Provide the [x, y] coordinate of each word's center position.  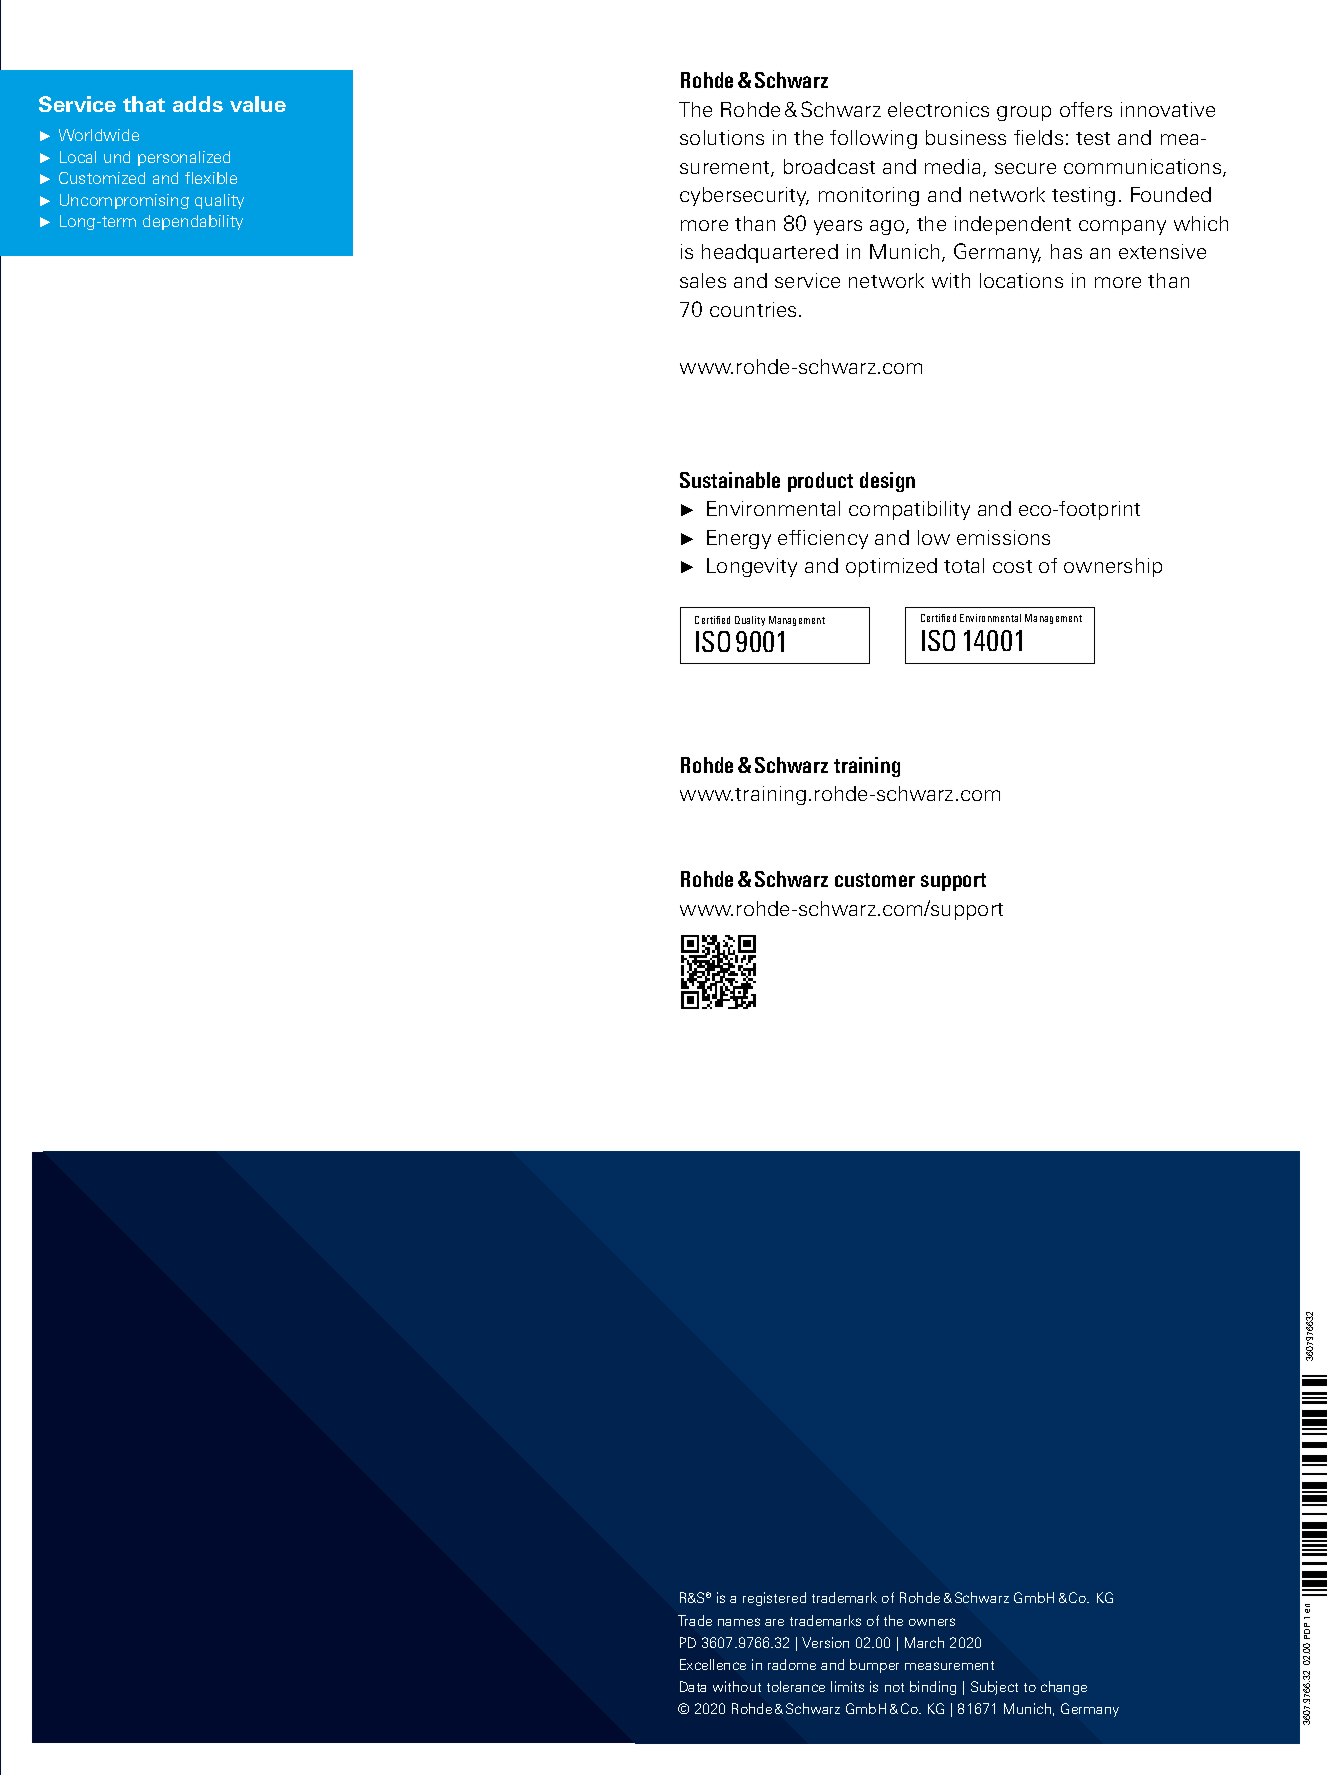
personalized [184, 158]
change [1064, 1688]
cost [1012, 566]
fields [1038, 137]
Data [693, 1686]
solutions [722, 137]
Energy [739, 539]
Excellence [713, 1664]
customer [875, 880]
